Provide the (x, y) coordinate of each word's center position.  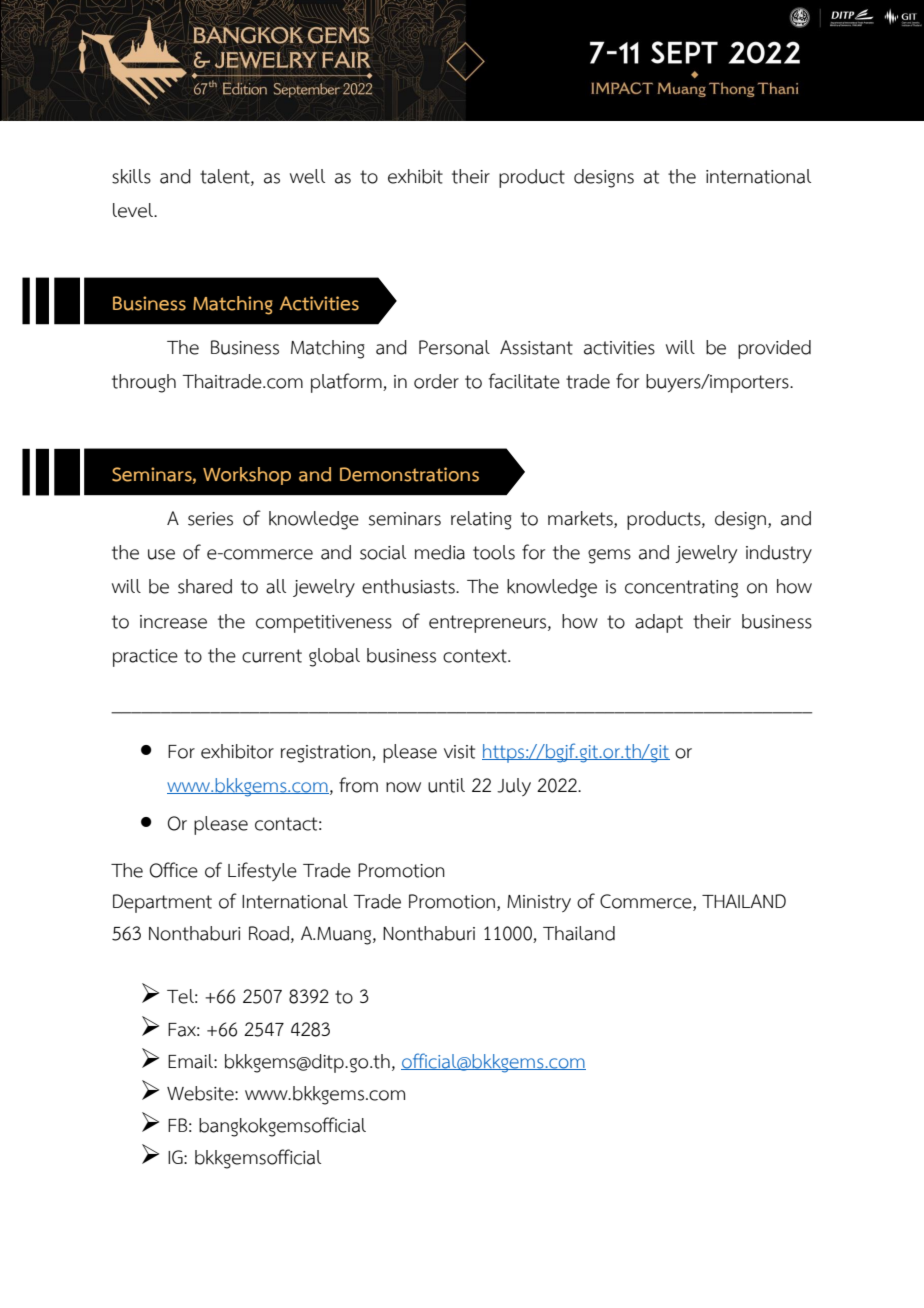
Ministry (539, 903)
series (210, 519)
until (446, 785)
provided (774, 349)
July (514, 787)
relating (481, 520)
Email (191, 1061)
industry (779, 554)
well (307, 176)
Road (269, 933)
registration (327, 754)
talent (226, 177)
